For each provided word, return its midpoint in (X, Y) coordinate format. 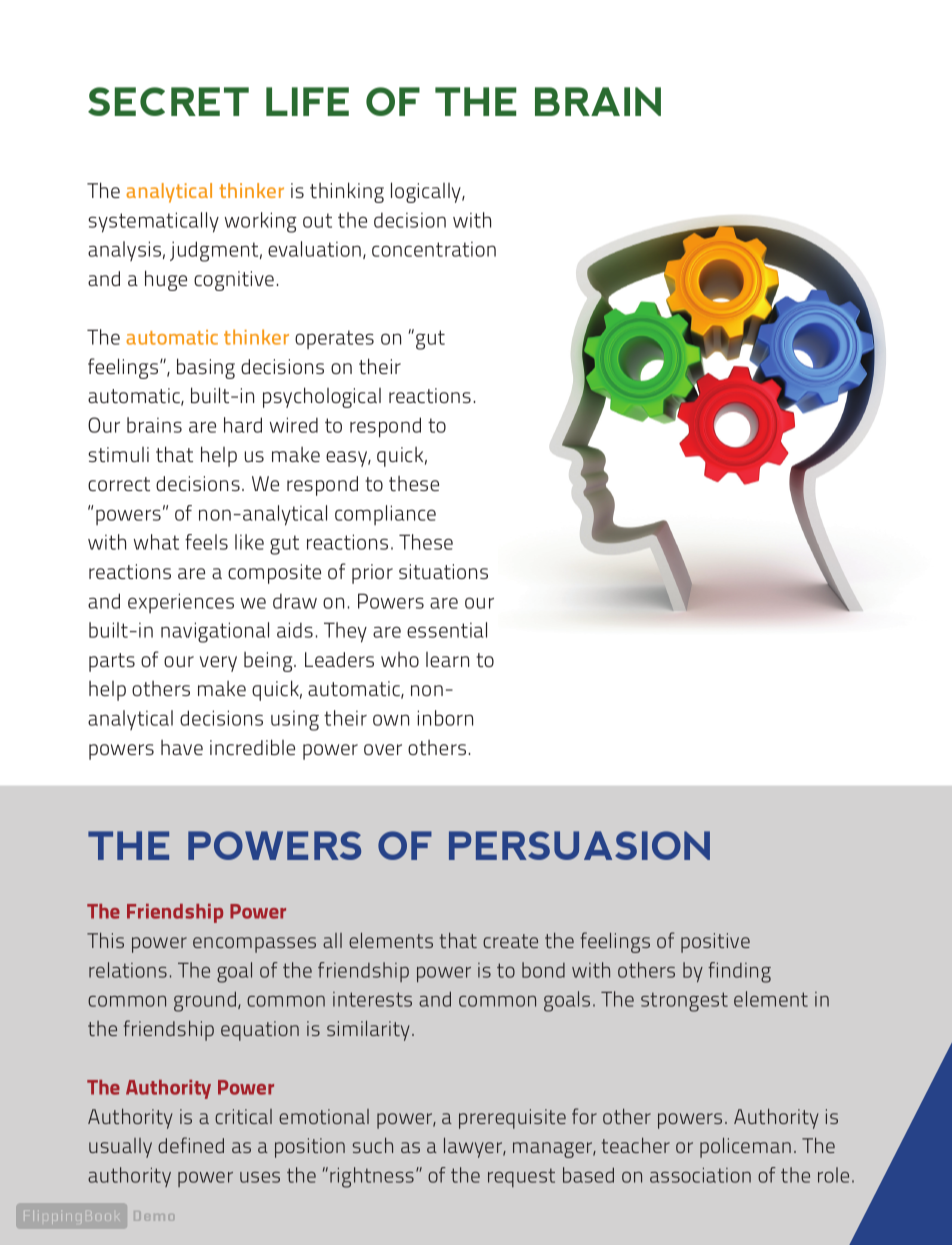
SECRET (168, 101)
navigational (215, 632)
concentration (434, 249)
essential (447, 630)
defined (191, 1145)
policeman (745, 1147)
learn (447, 659)
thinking (347, 192)
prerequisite (512, 1119)
